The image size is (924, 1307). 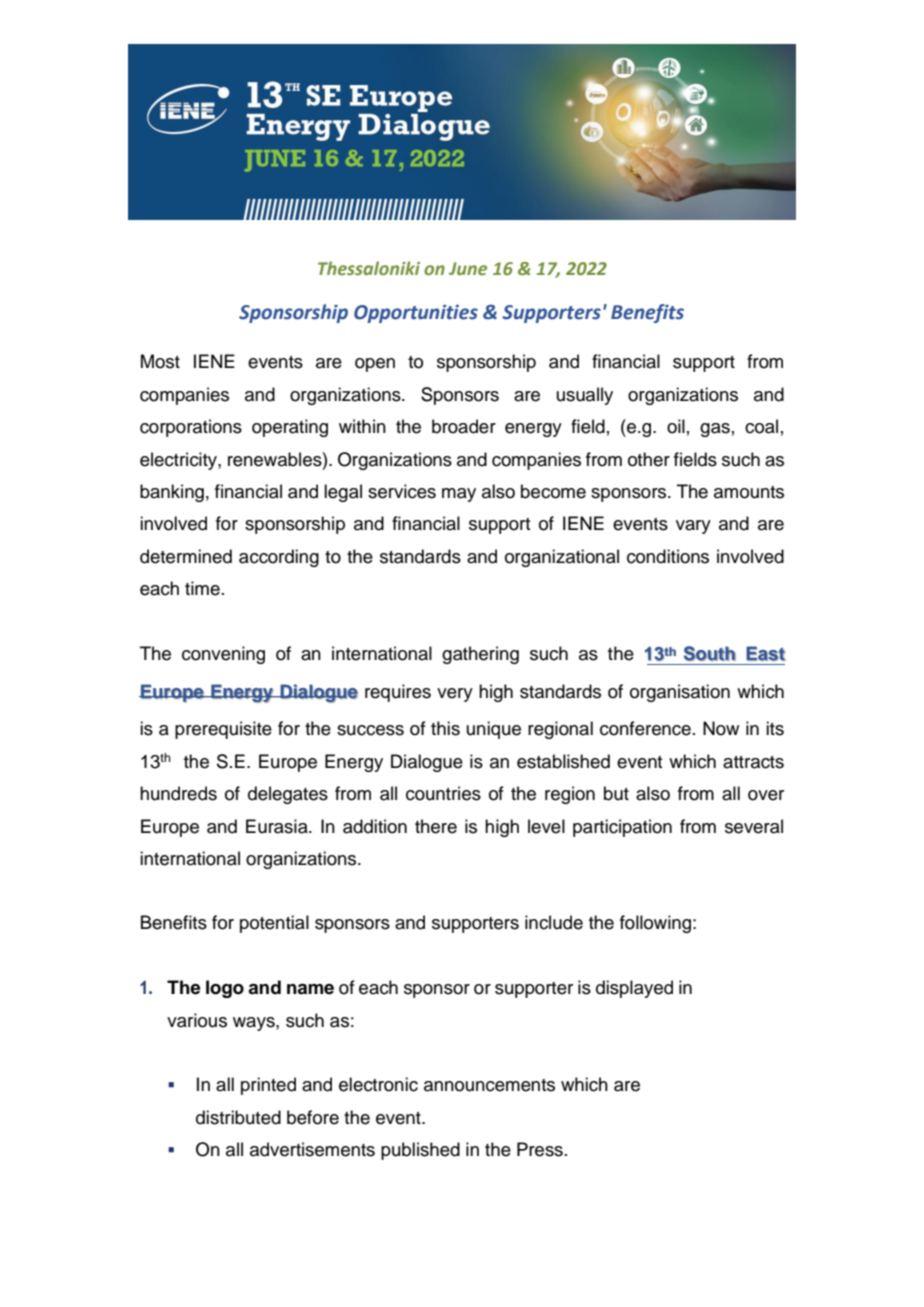 What do you see at coordinates (160, 361) in the screenshot?
I see `Most` at bounding box center [160, 361].
